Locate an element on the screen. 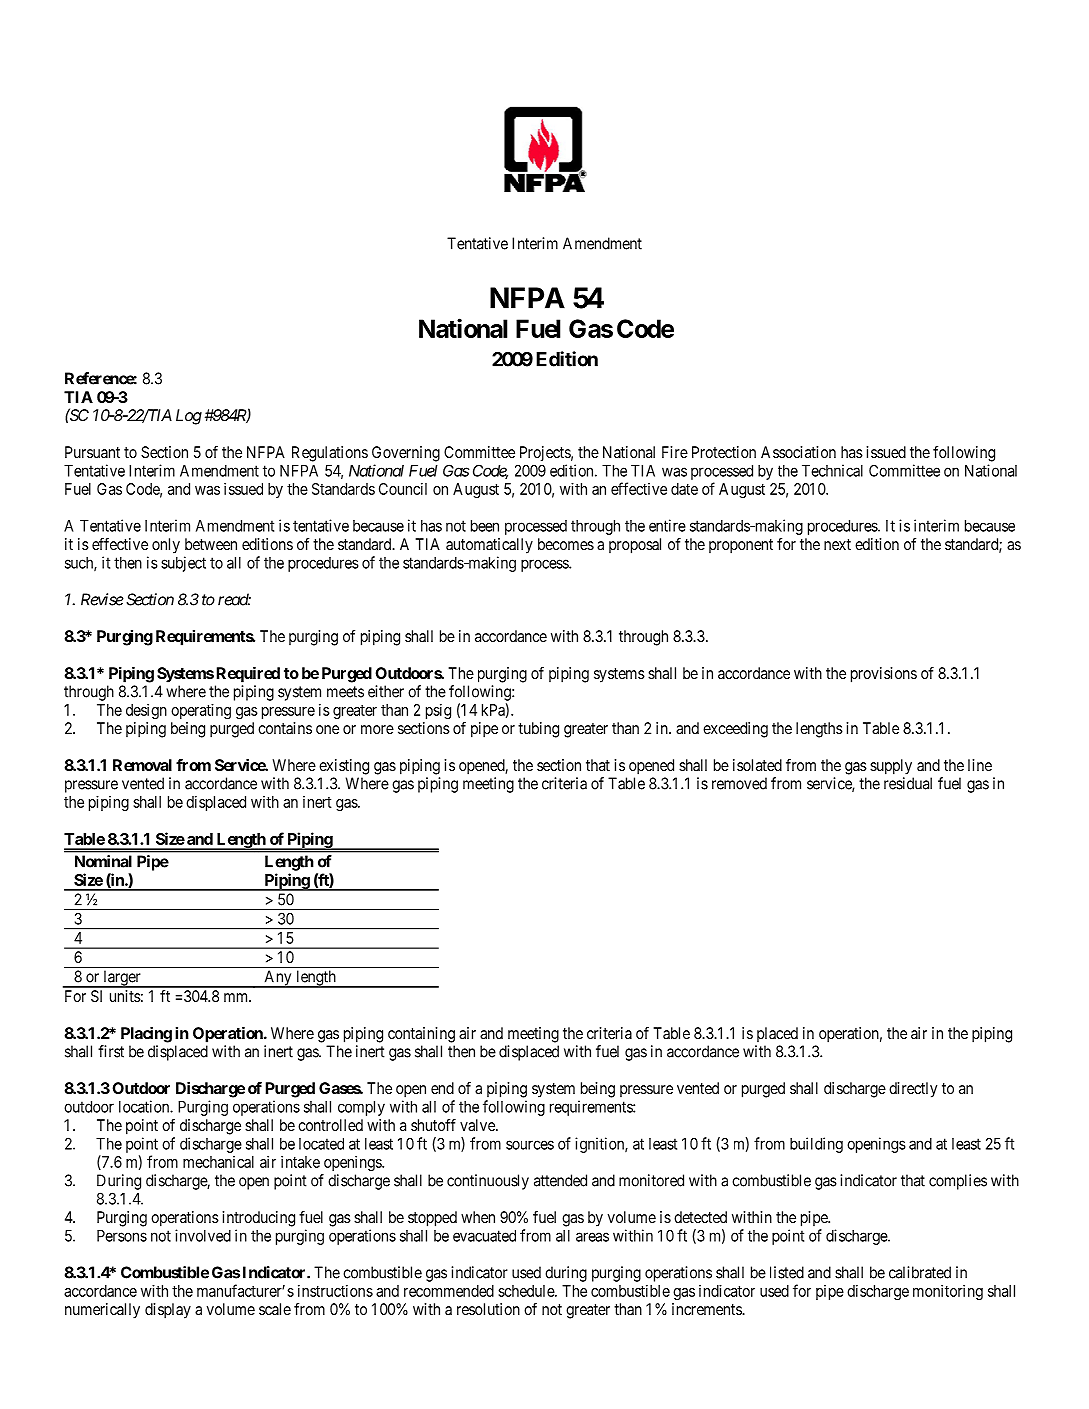  containing is located at coordinates (421, 1035).
